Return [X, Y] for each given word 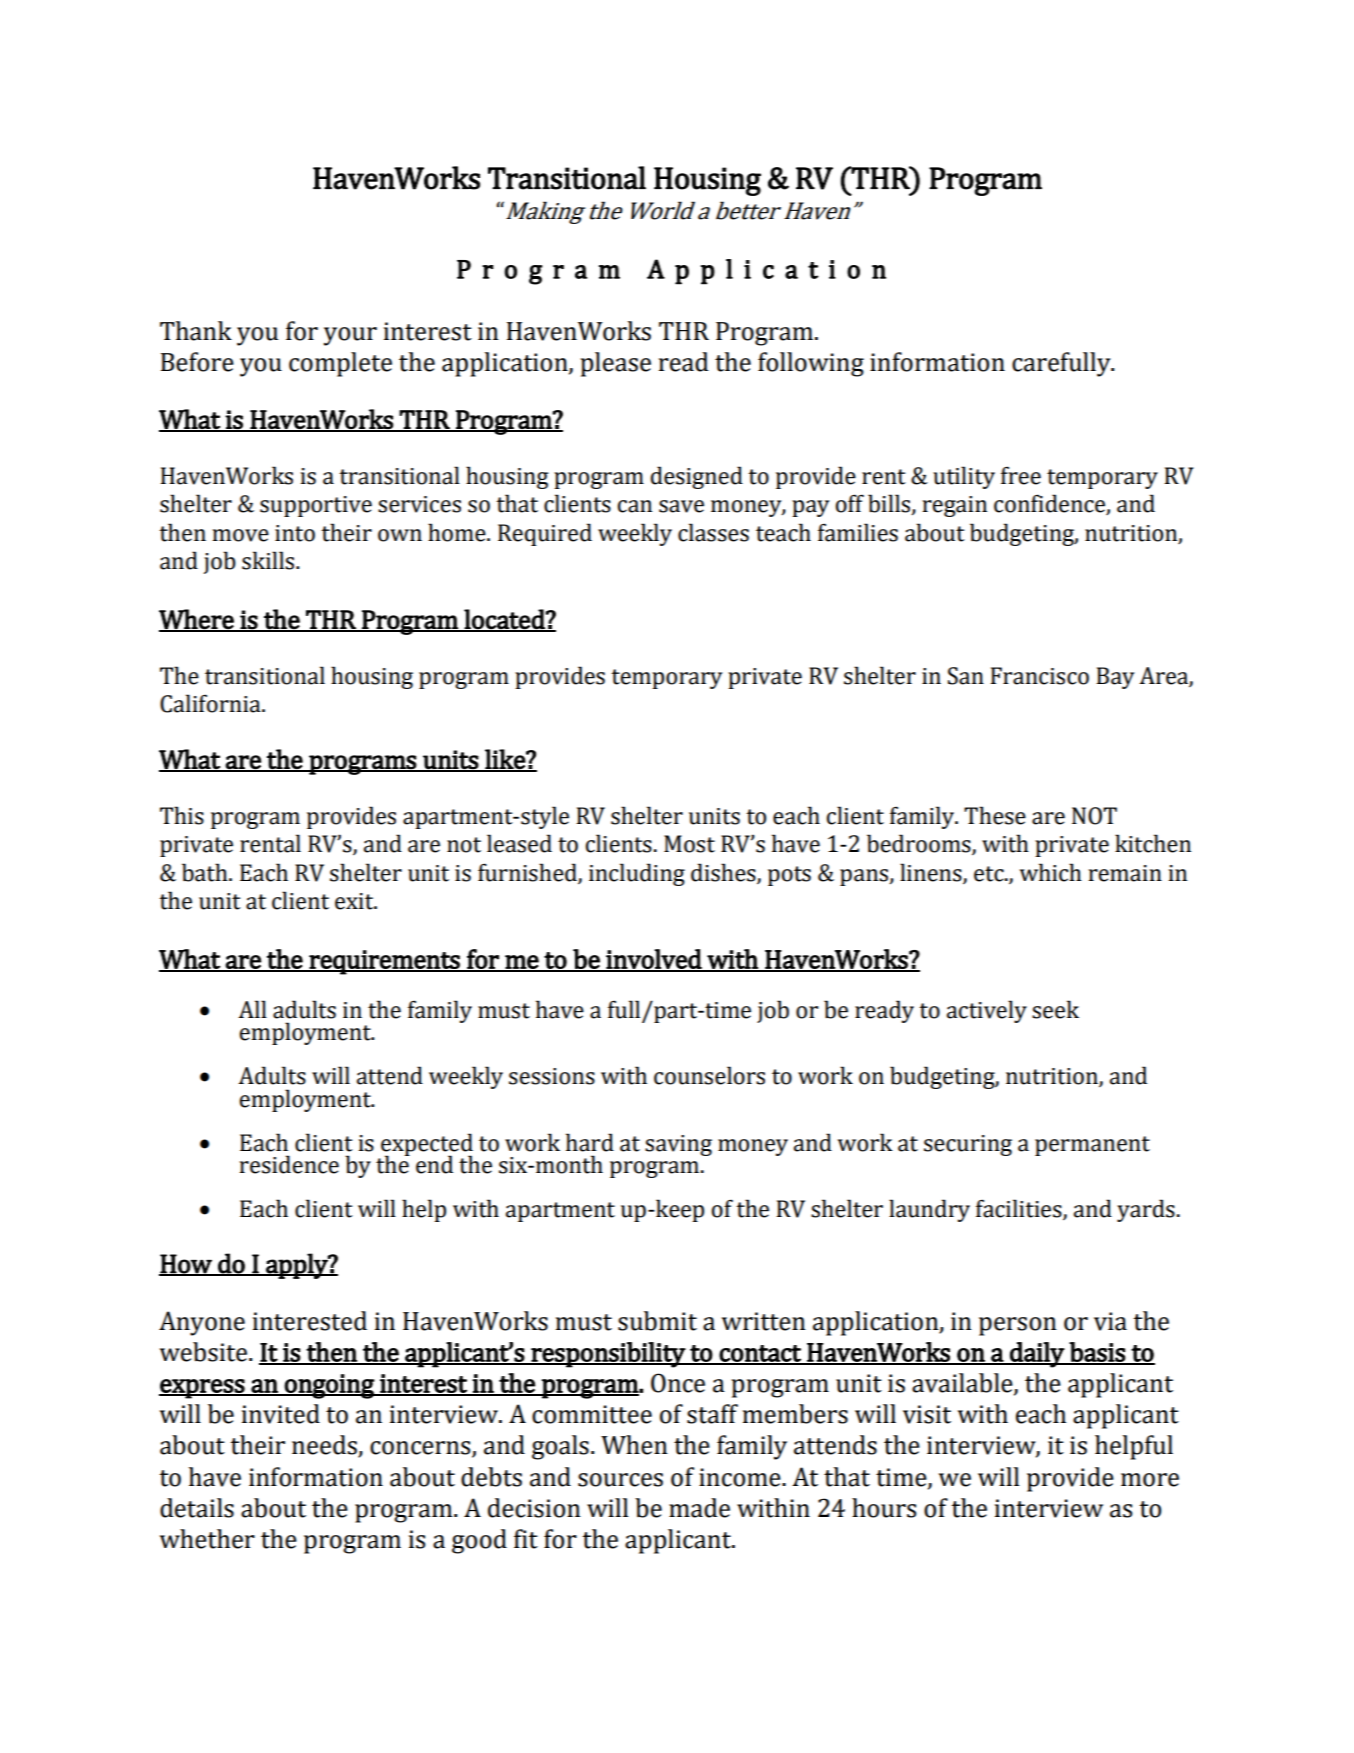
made [699, 1508]
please [615, 364]
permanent [1092, 1146]
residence [289, 1164]
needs [325, 1446]
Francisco [1039, 676]
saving [678, 1145]
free [1021, 475]
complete [340, 364]
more [1150, 1480]
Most [689, 844]
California [211, 703]
